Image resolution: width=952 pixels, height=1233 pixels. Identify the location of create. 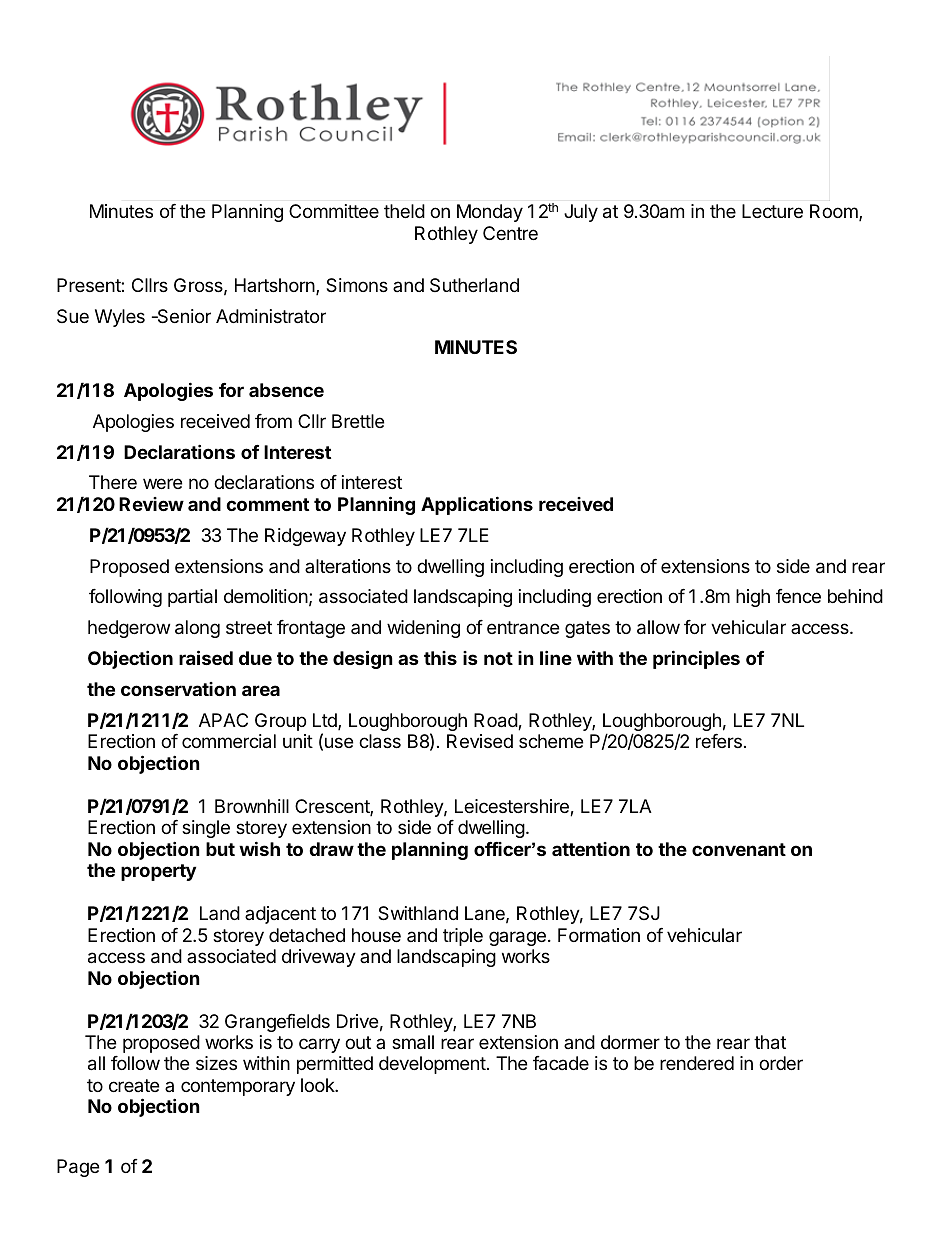
(134, 1085).
